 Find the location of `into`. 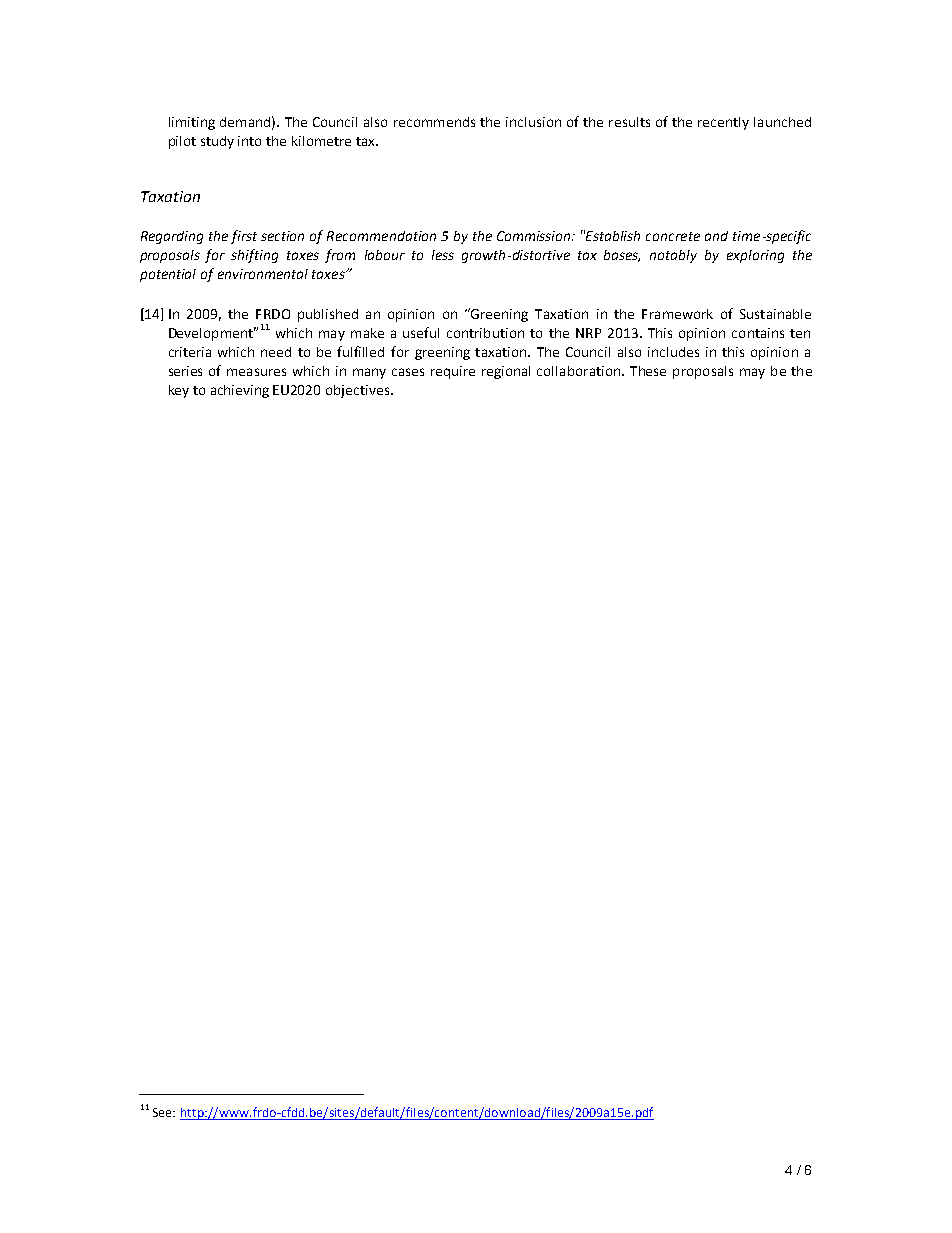

into is located at coordinates (249, 141).
